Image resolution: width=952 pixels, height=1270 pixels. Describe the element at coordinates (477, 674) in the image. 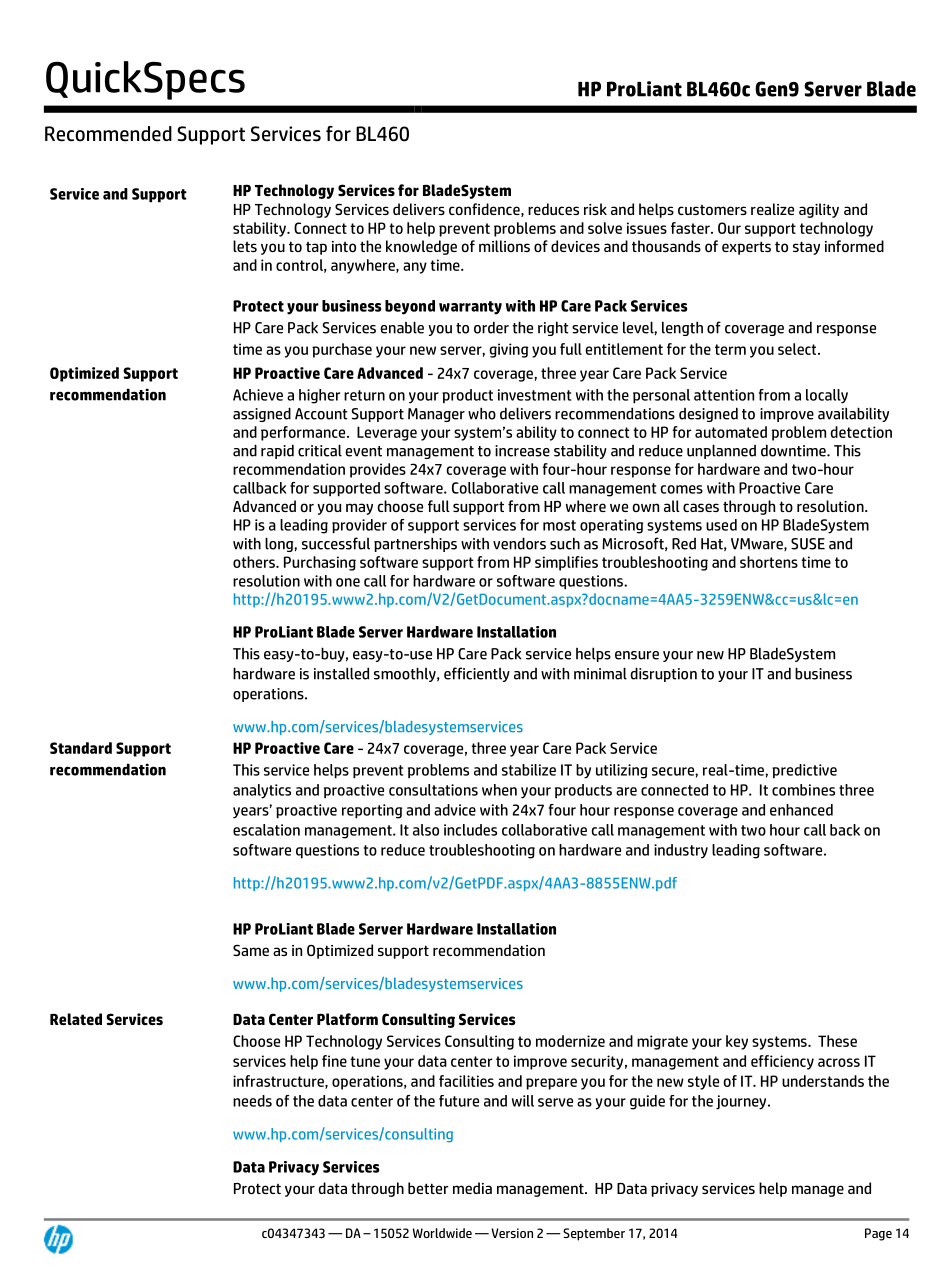

I see `efficiently` at that location.
